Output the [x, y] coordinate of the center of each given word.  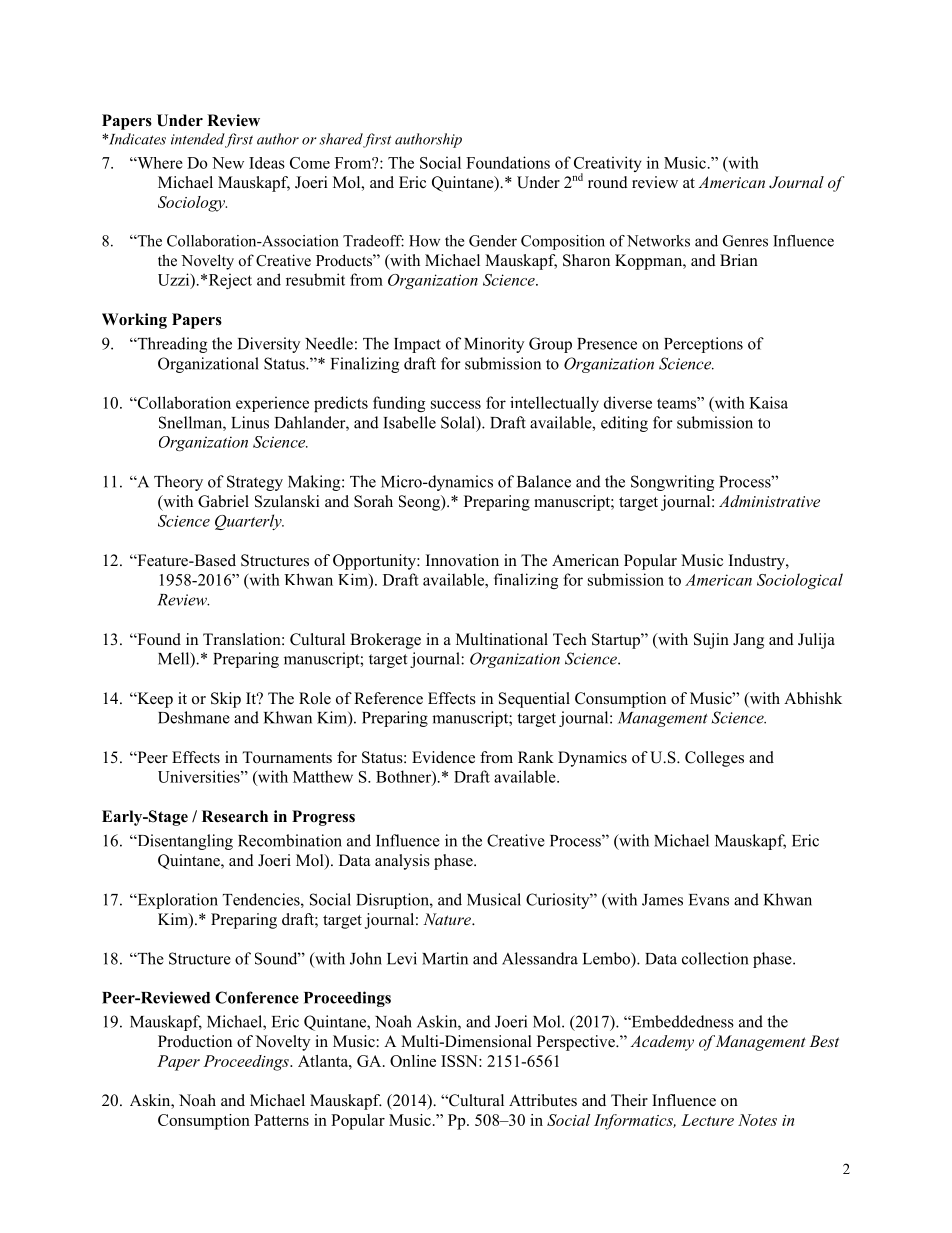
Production [195, 1041]
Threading [171, 345]
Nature [448, 919]
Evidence [443, 757]
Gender [493, 241]
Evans [709, 900]
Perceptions [703, 345]
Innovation [462, 560]
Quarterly [249, 522]
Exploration [176, 901]
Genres [745, 241]
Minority [494, 345]
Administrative [769, 501]
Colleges [714, 759]
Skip [226, 700]
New [228, 163]
